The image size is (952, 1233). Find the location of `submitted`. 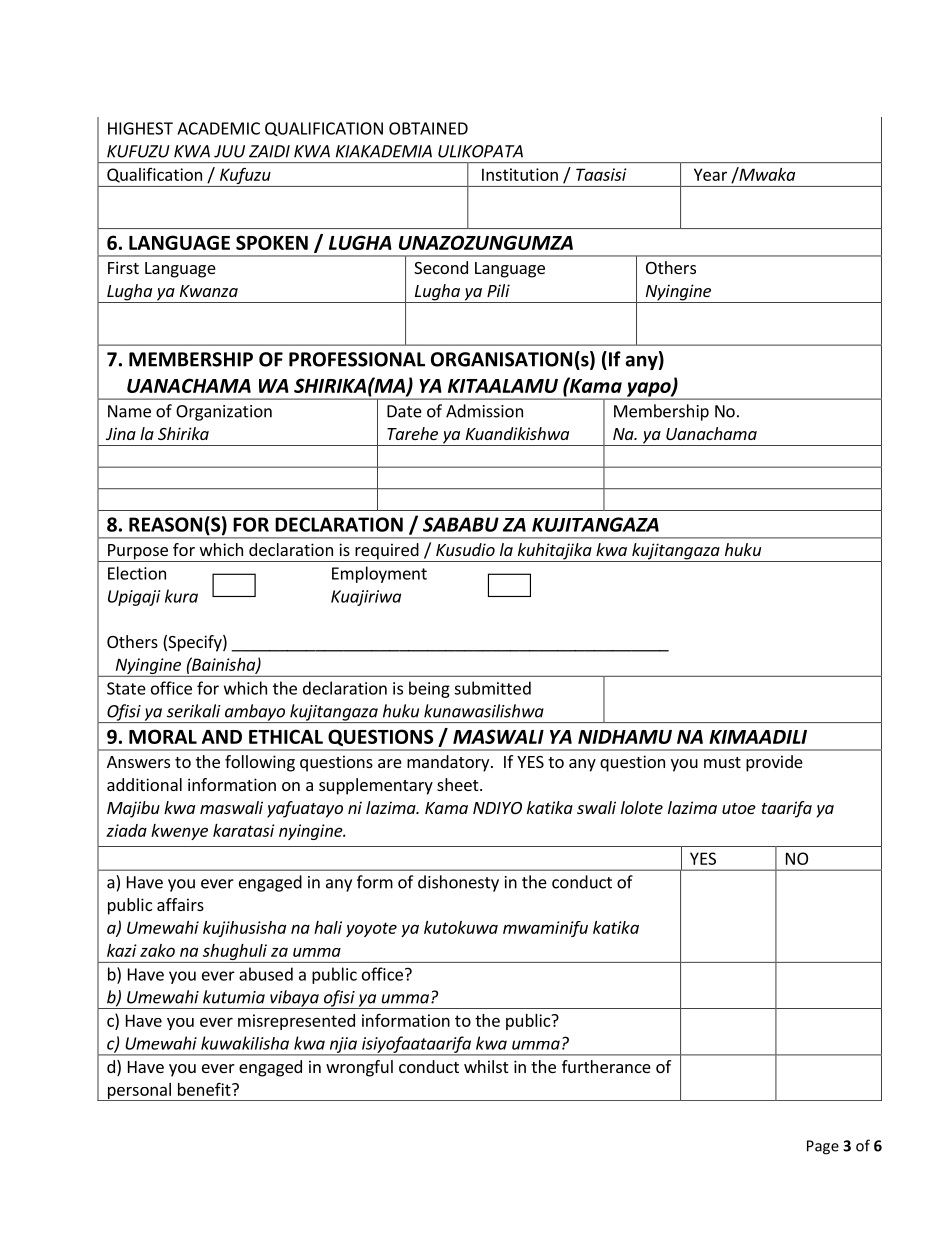

submitted is located at coordinates (492, 688).
